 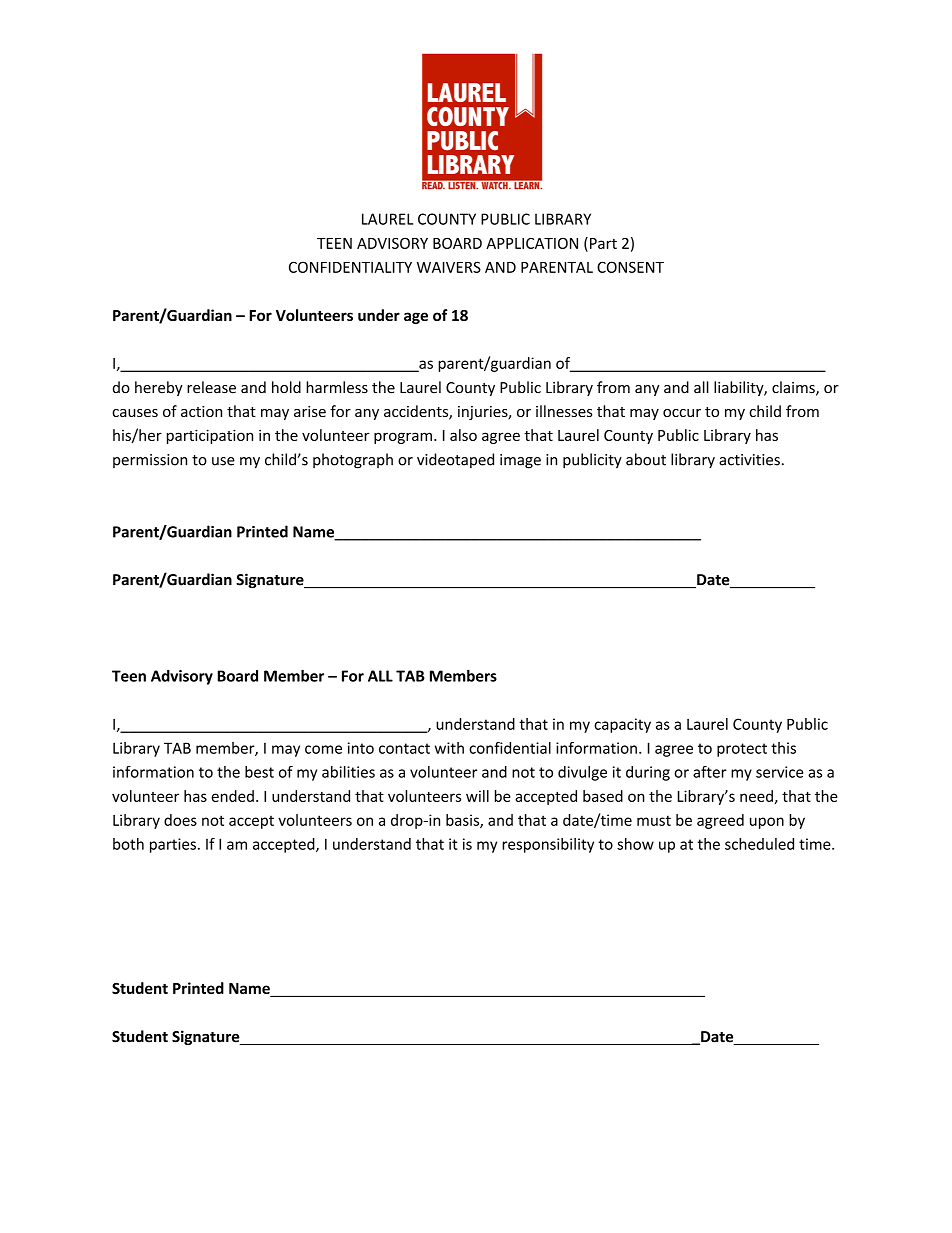 I want to click on WAIVERS, so click(x=449, y=267).
